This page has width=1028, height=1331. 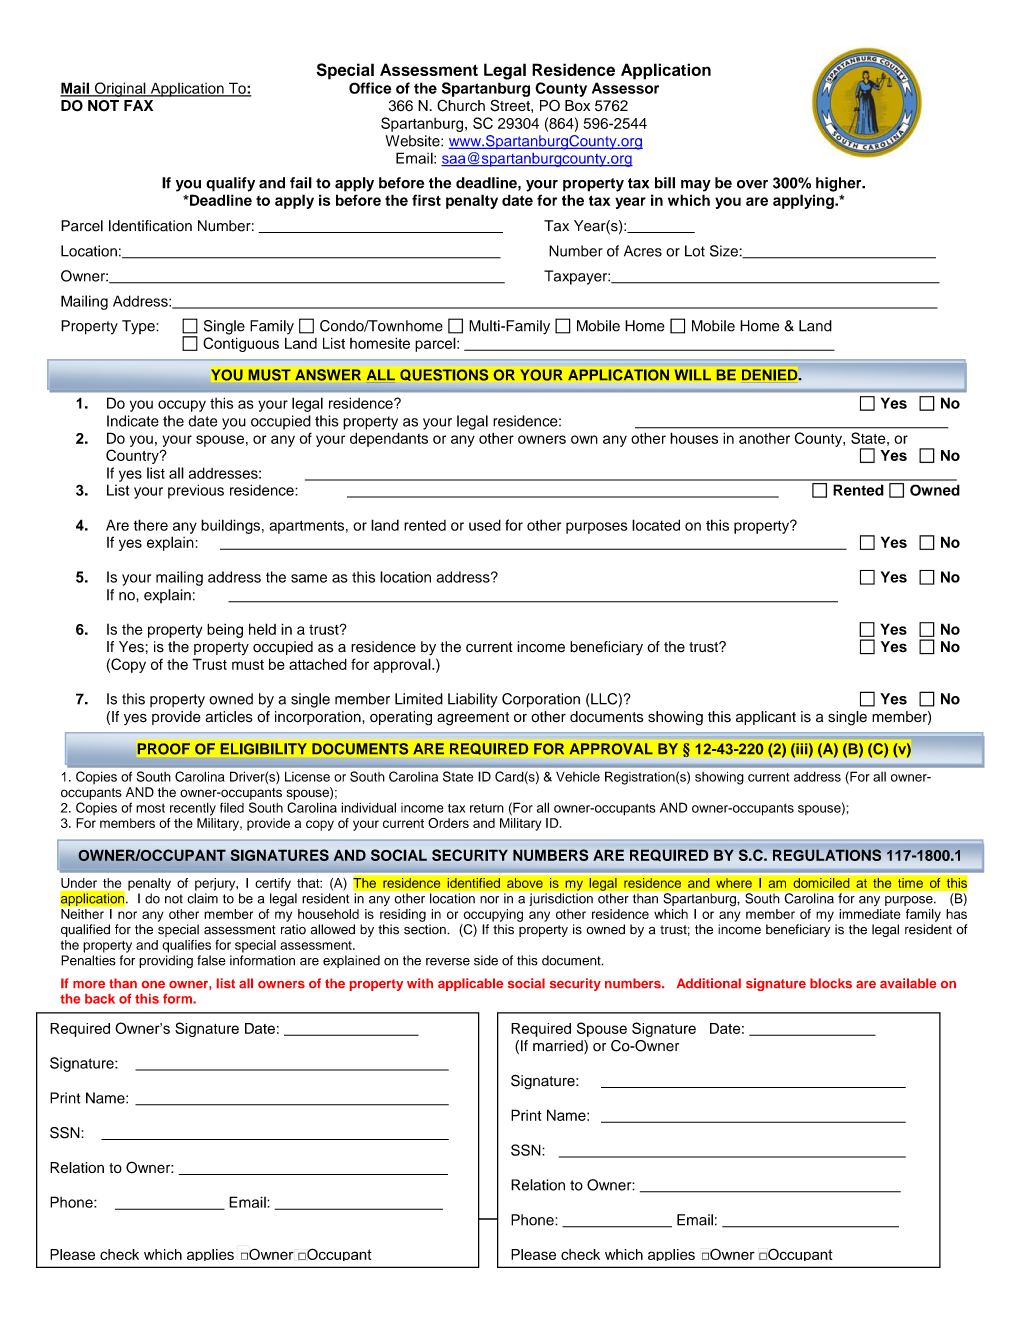 I want to click on recently, so click(x=193, y=809).
